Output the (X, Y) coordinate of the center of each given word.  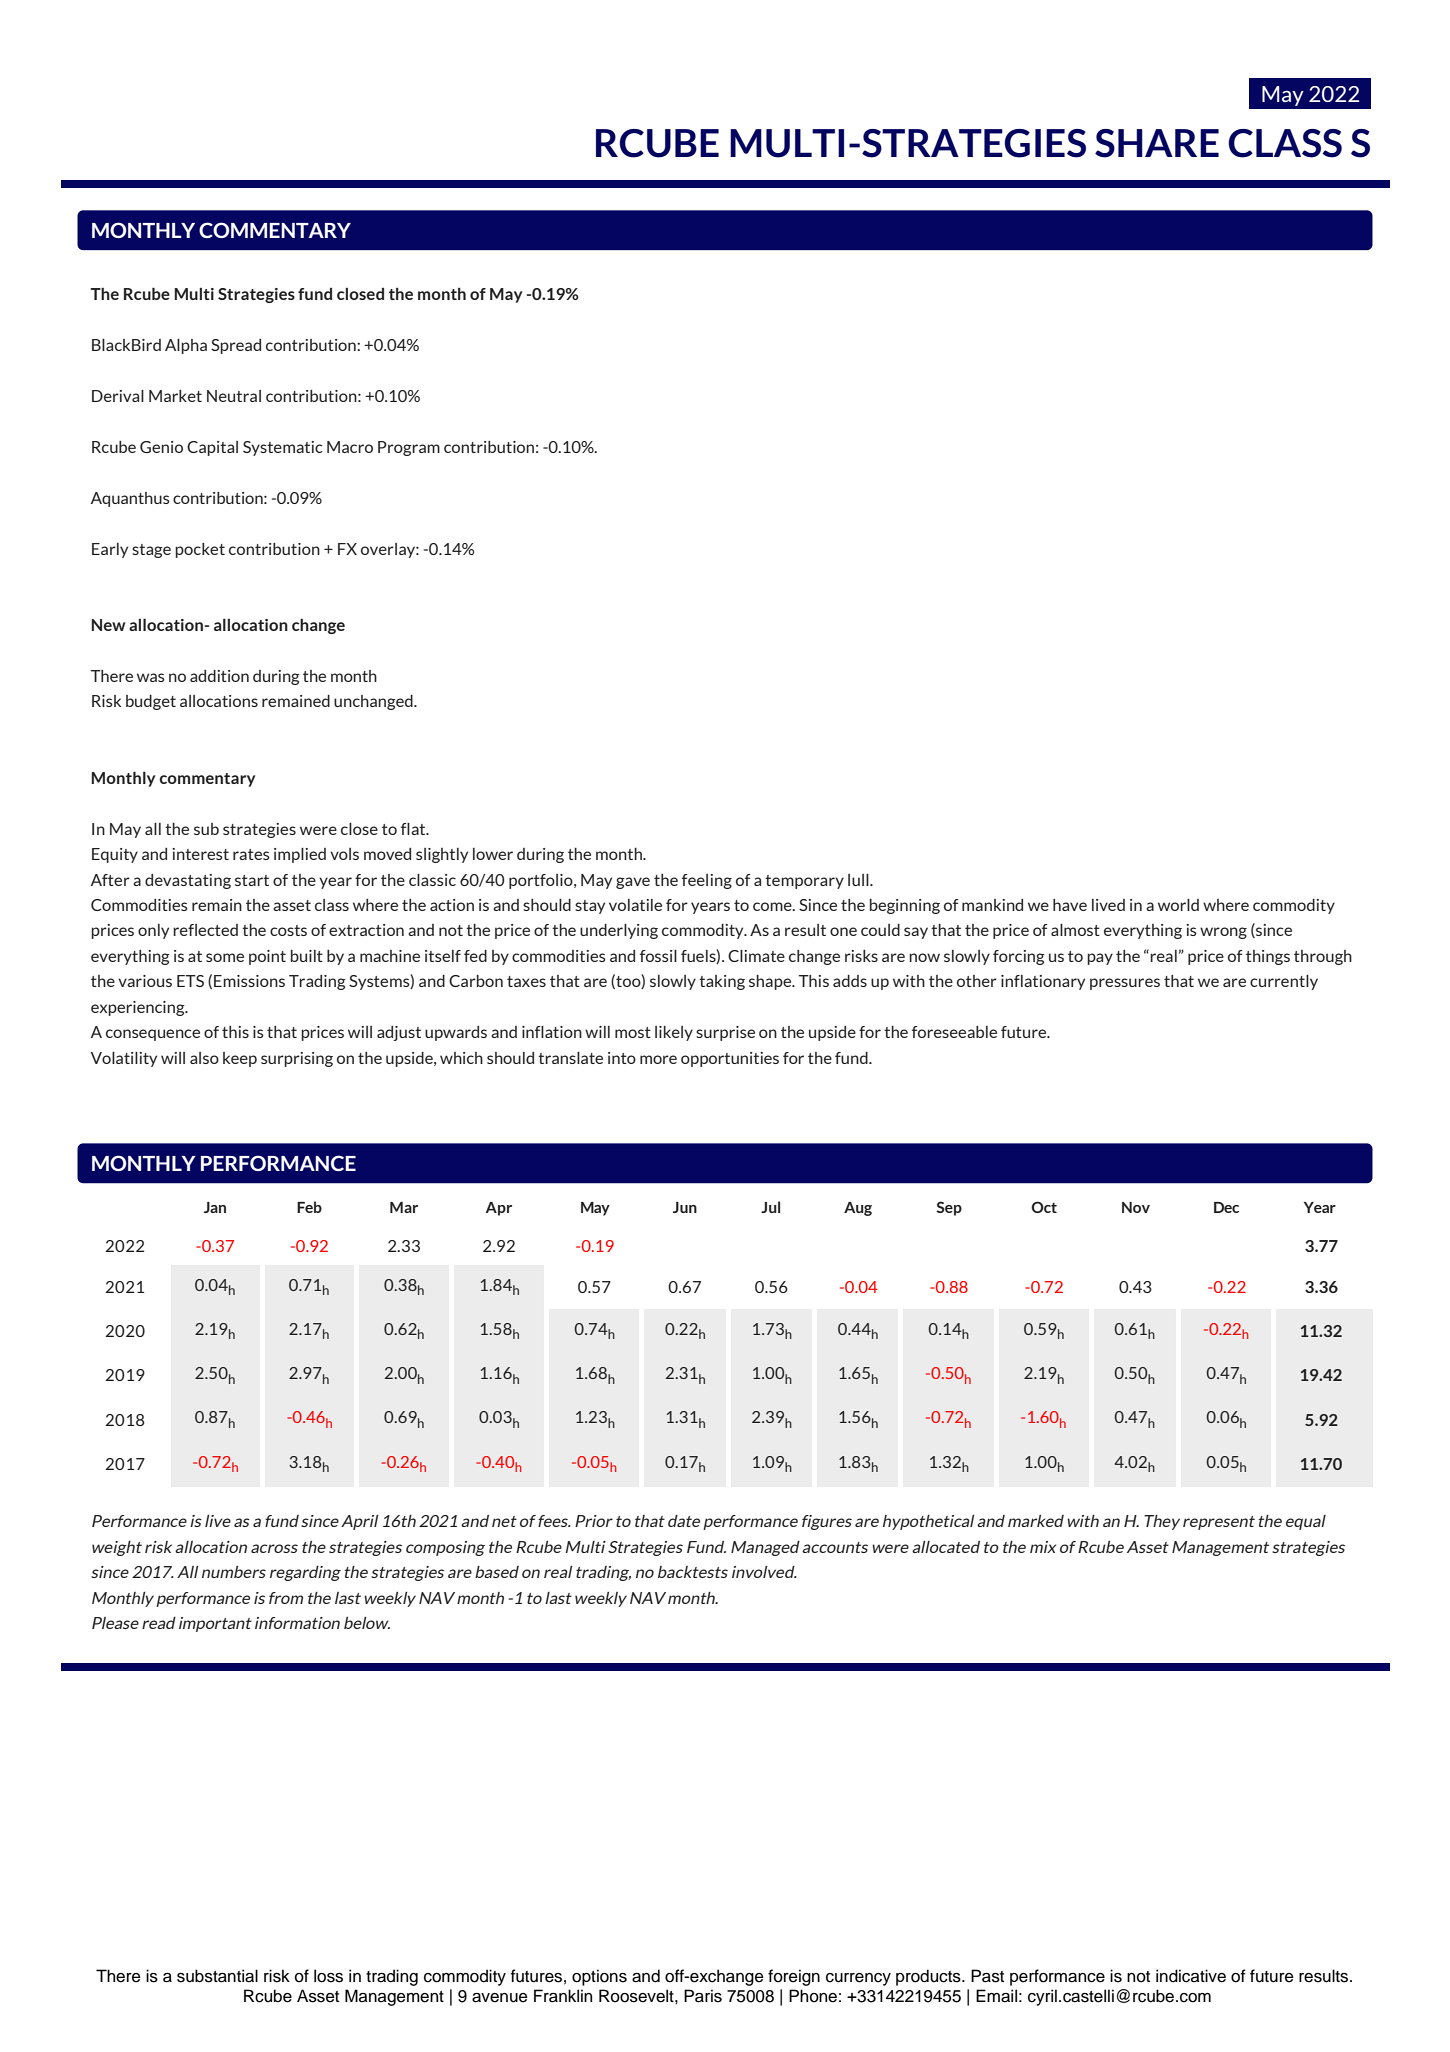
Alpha (186, 346)
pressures (1125, 984)
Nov (1136, 1207)
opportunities (730, 1059)
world (1178, 905)
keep (240, 1059)
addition (219, 676)
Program (409, 448)
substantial (217, 1976)
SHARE (1157, 143)
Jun (685, 1207)
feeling (707, 881)
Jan (215, 1207)
